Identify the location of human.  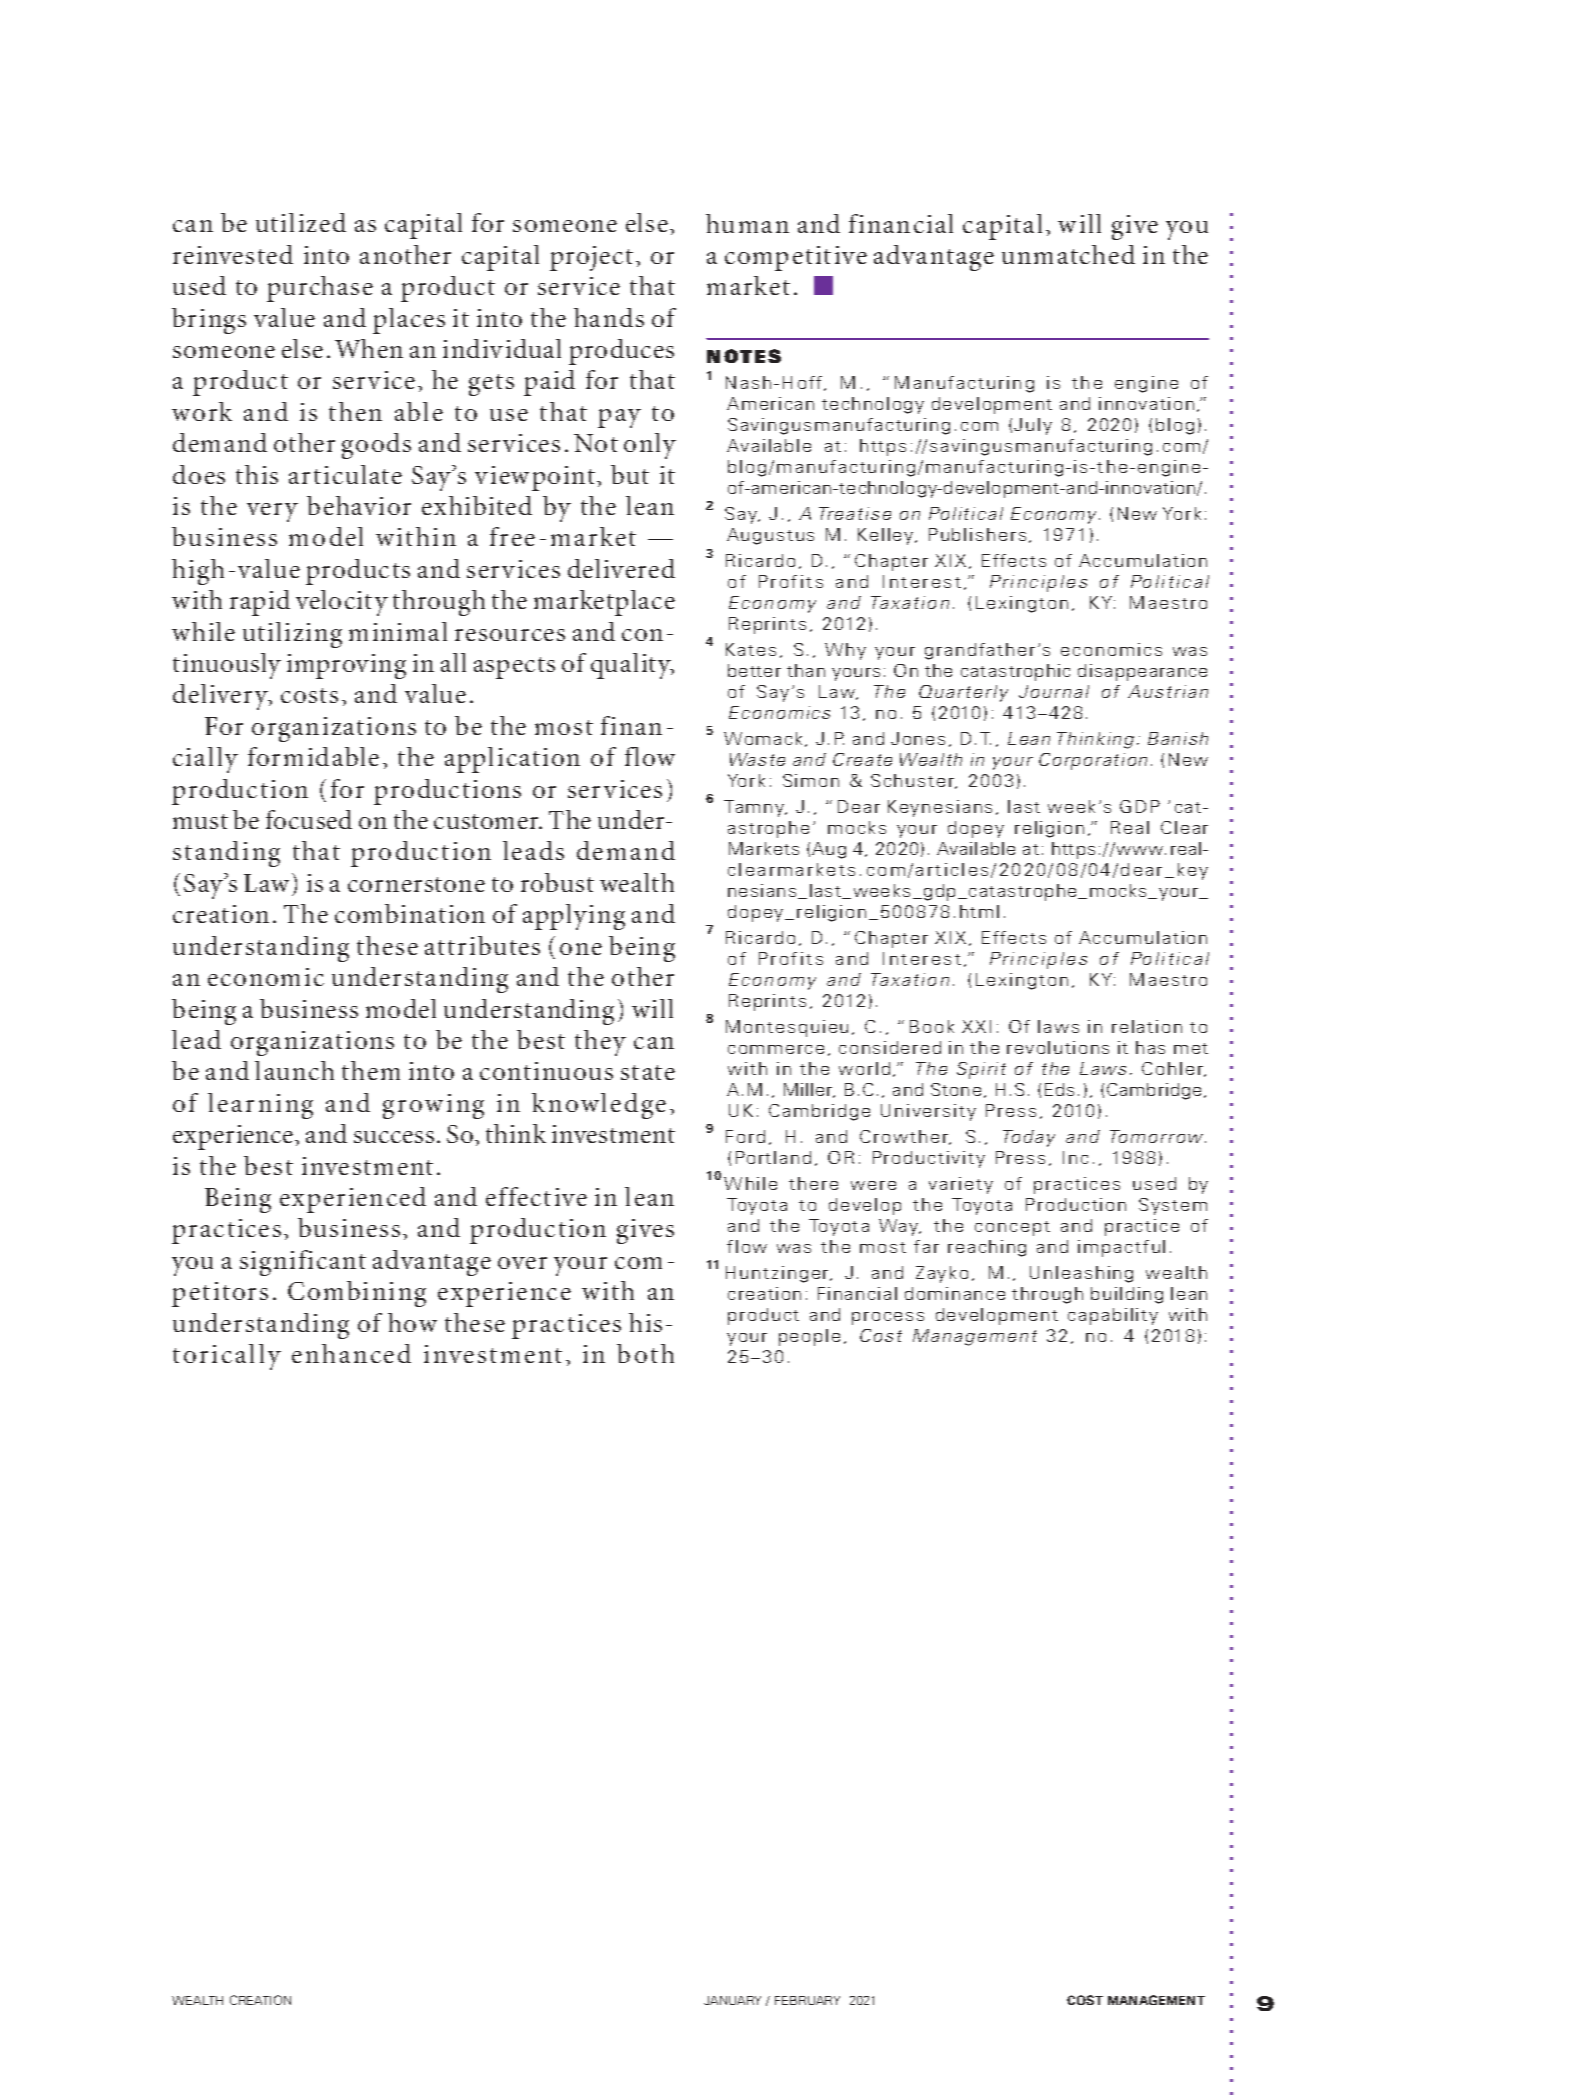
(747, 223).
